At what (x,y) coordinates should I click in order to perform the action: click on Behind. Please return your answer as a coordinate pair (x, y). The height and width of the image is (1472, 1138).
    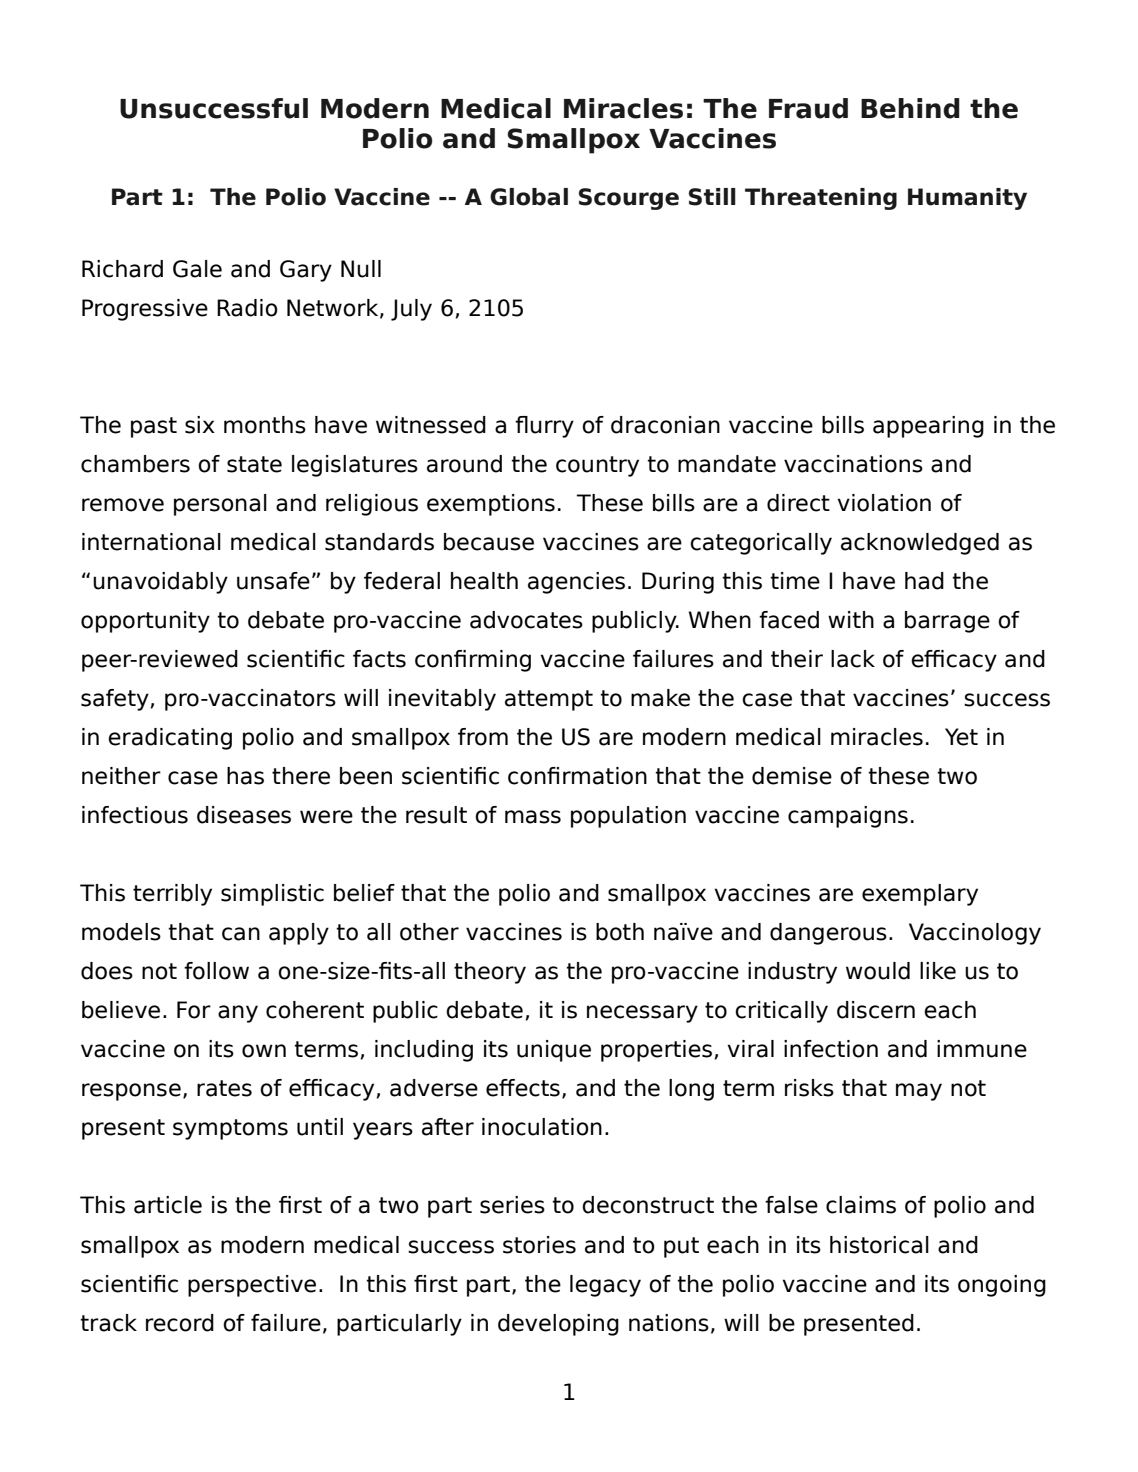
    Looking at the image, I should click on (910, 108).
